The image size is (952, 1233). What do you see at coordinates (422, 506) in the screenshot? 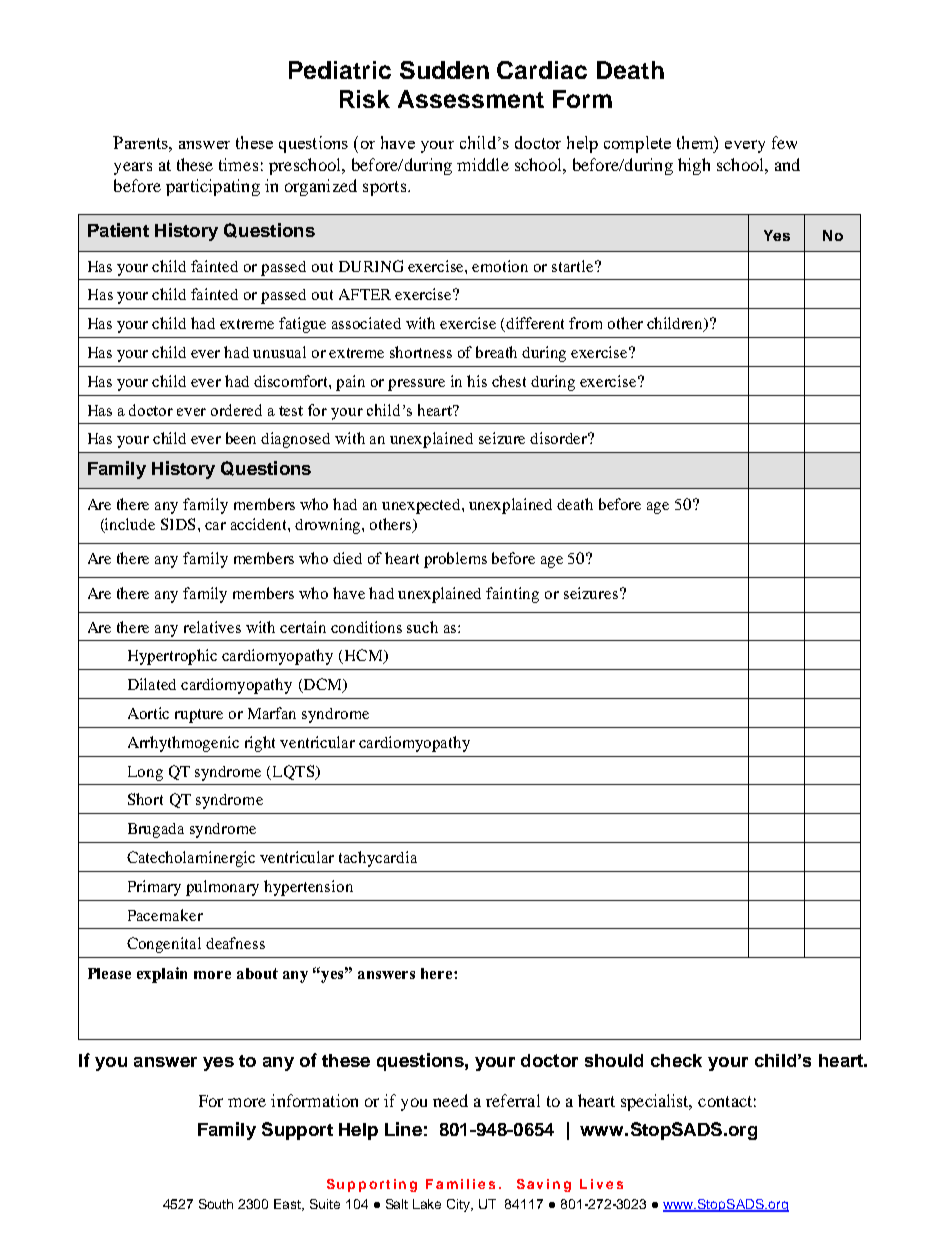
I see `unexpected` at bounding box center [422, 506].
